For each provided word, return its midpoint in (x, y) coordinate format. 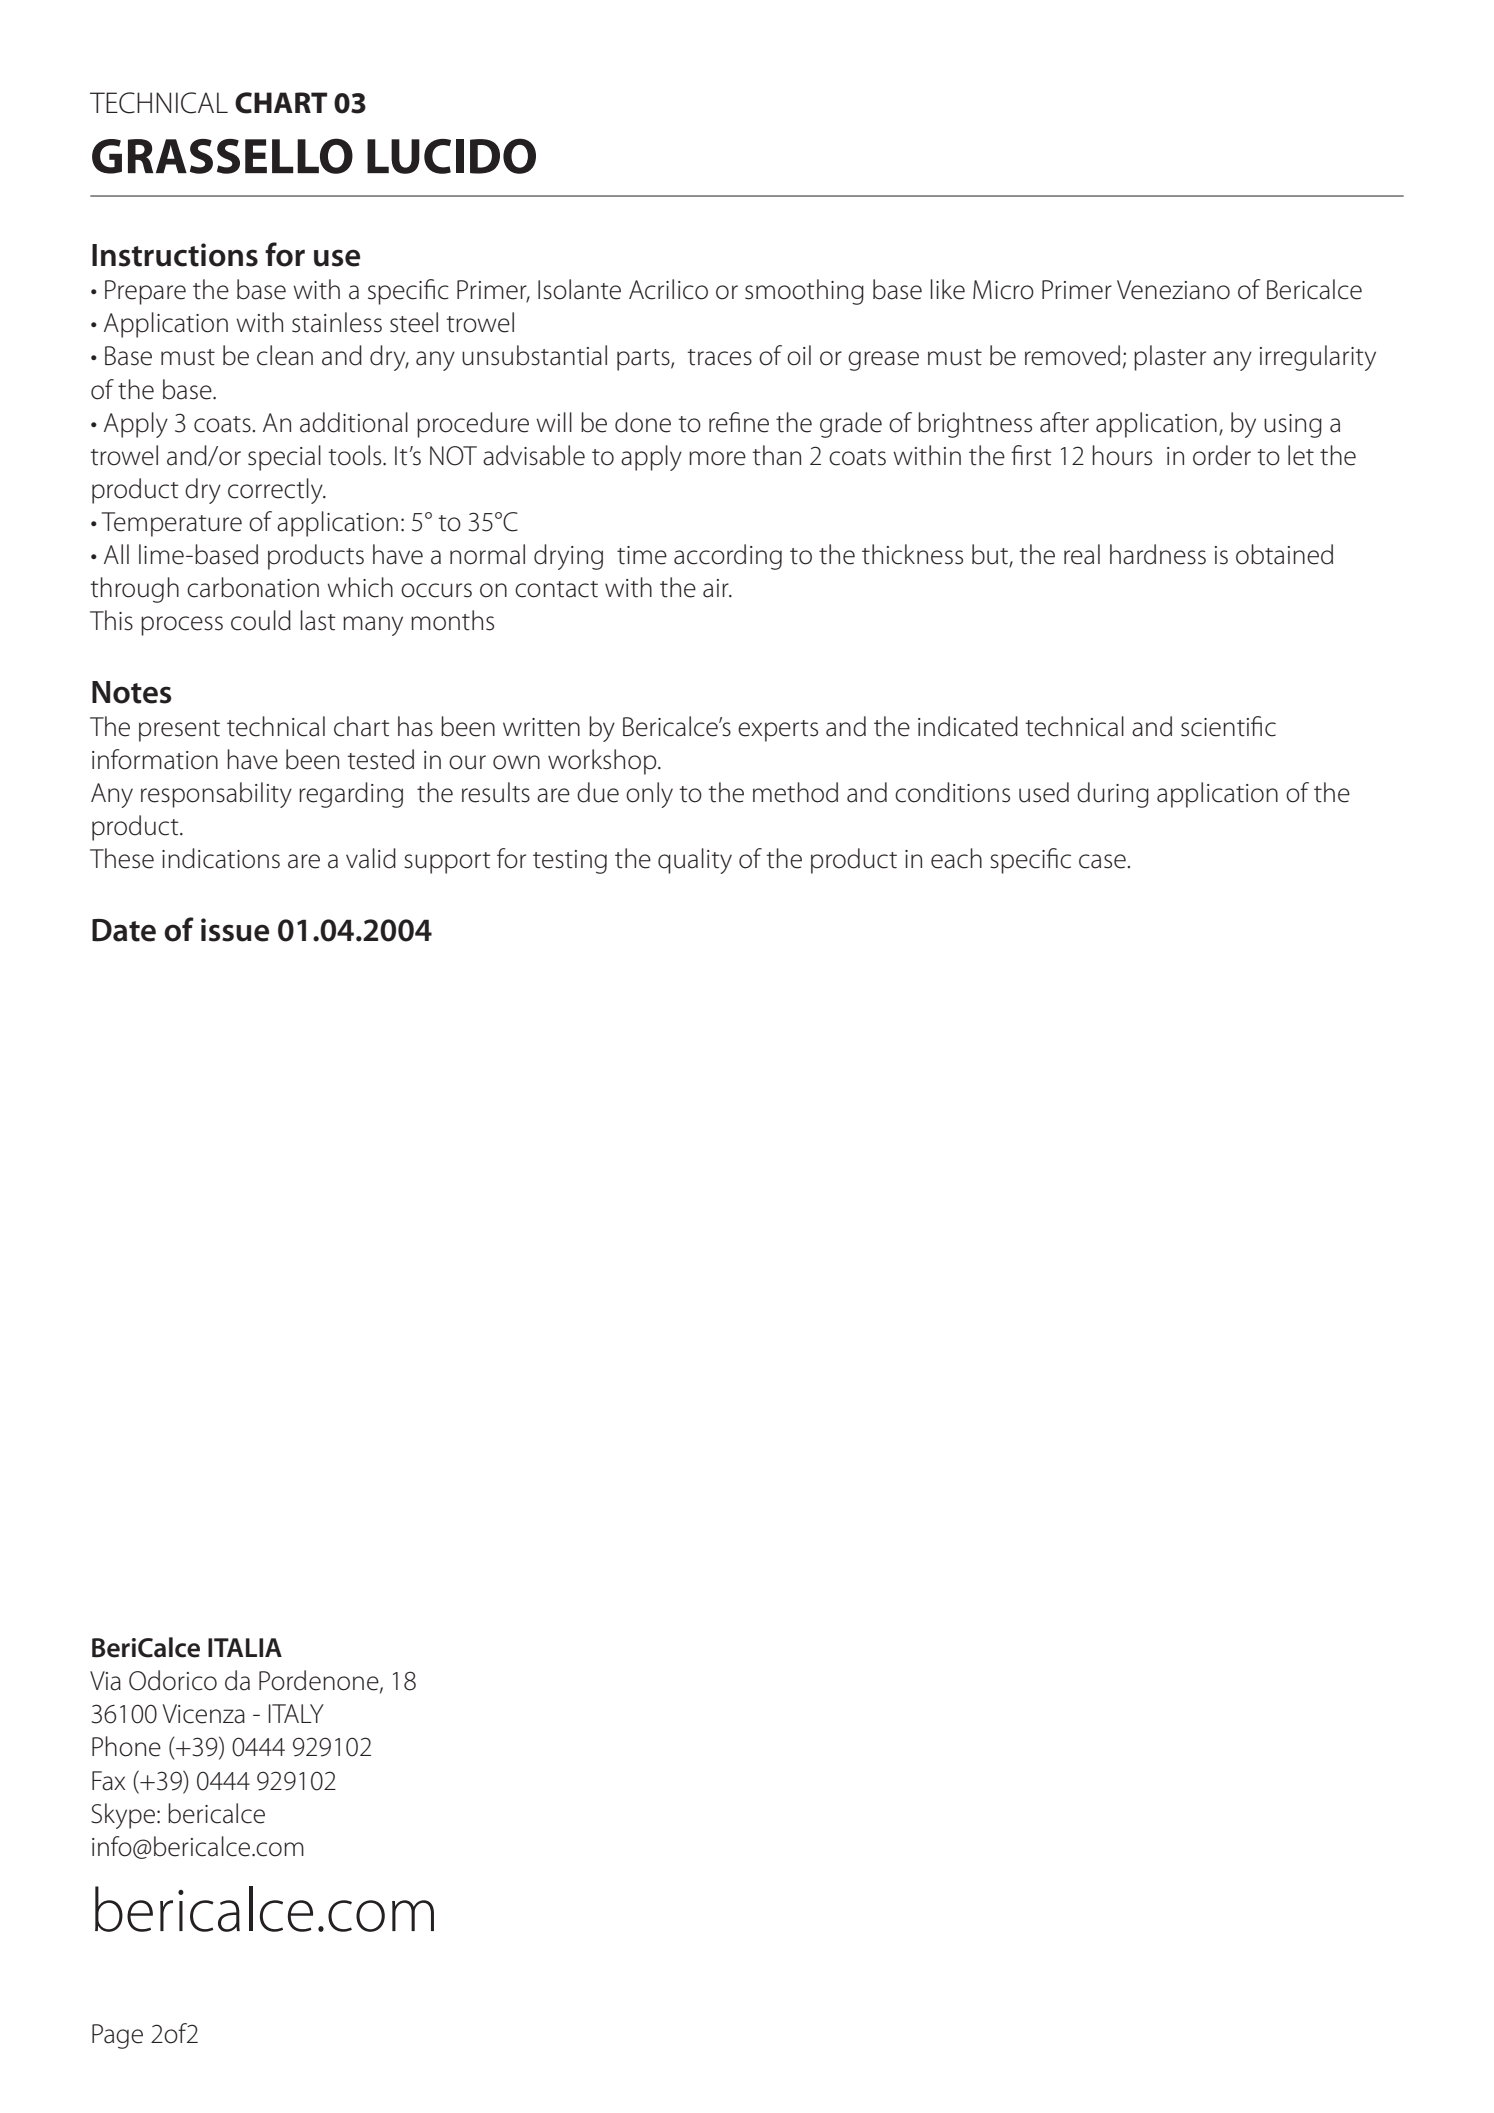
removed (1072, 355)
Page (117, 2036)
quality (695, 861)
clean (285, 355)
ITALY (296, 1713)
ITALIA (245, 1647)
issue (235, 930)
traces (720, 357)
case (1102, 861)
